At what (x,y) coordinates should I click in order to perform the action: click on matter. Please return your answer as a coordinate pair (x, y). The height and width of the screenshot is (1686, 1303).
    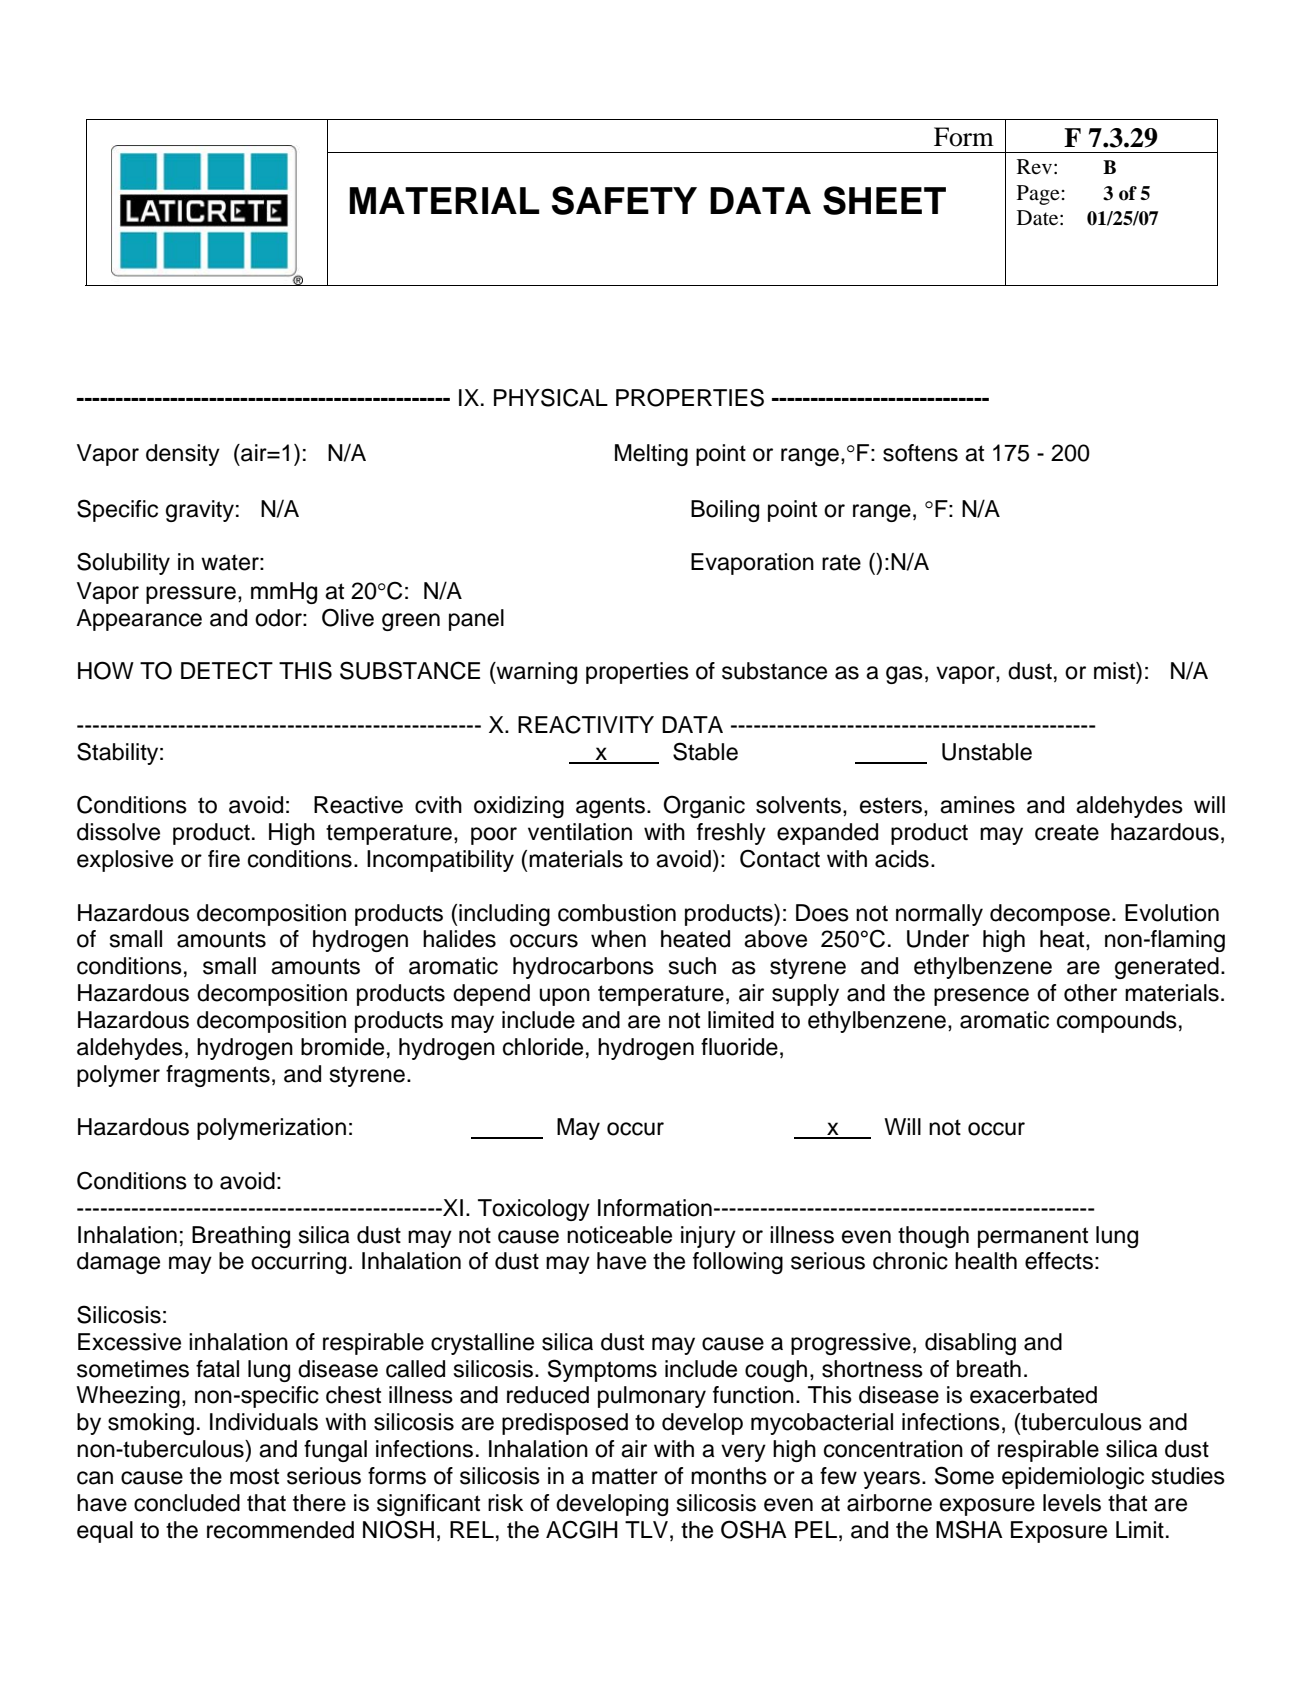
    Looking at the image, I should click on (625, 1476).
